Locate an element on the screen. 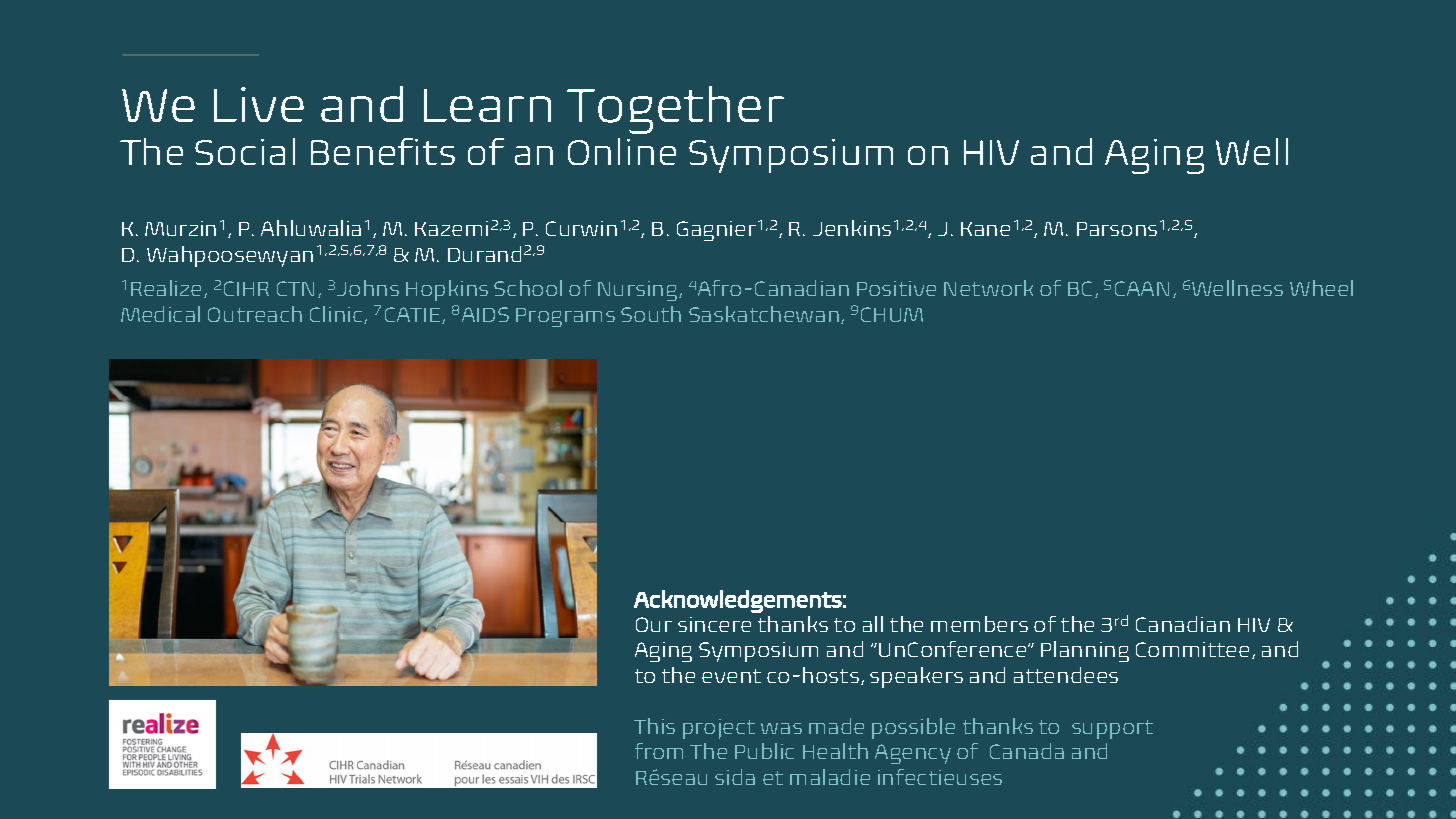  Acknowledgements is located at coordinates (738, 601).
